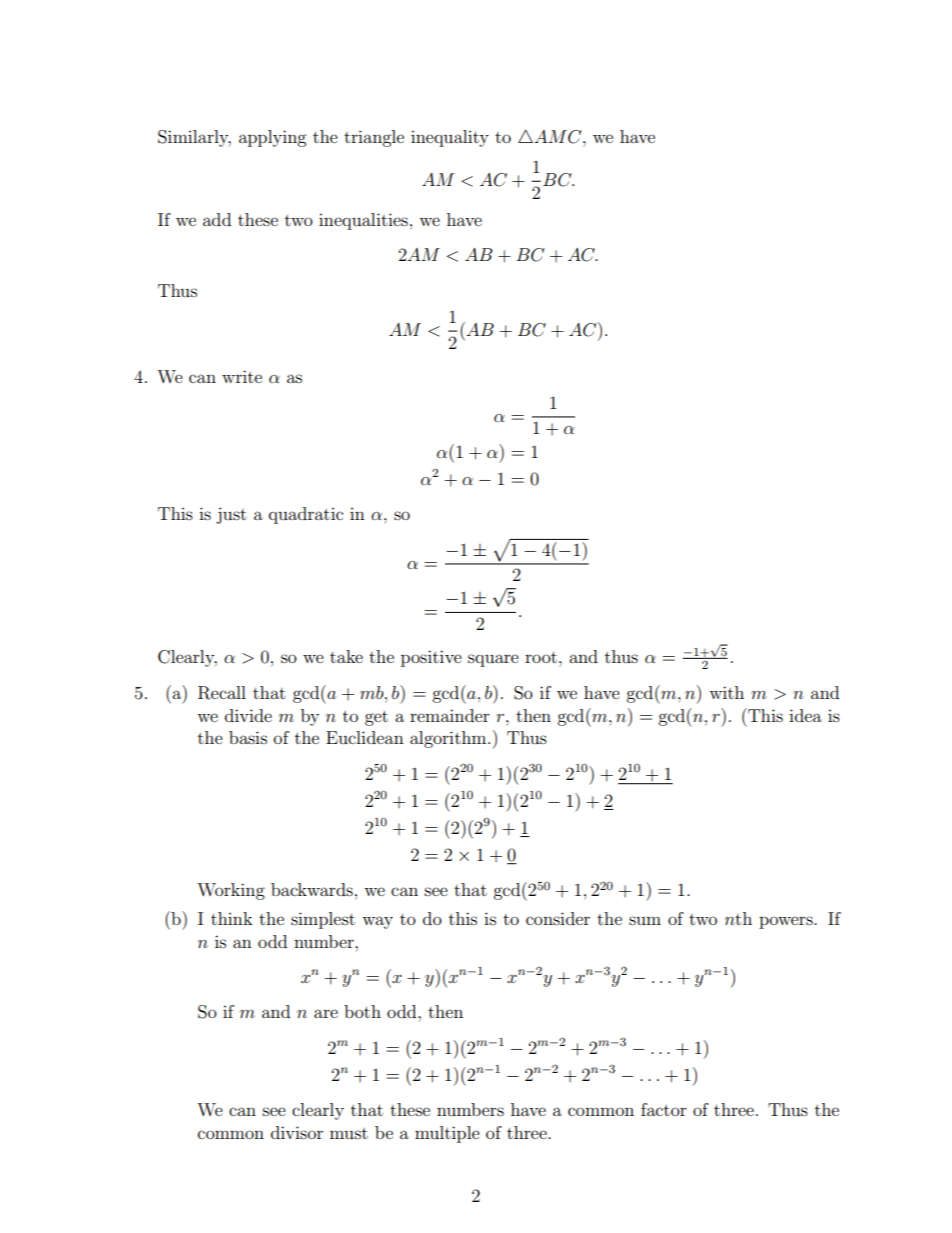 The image size is (952, 1233). Describe the element at coordinates (297, 1132) in the image. I see `divisor` at that location.
